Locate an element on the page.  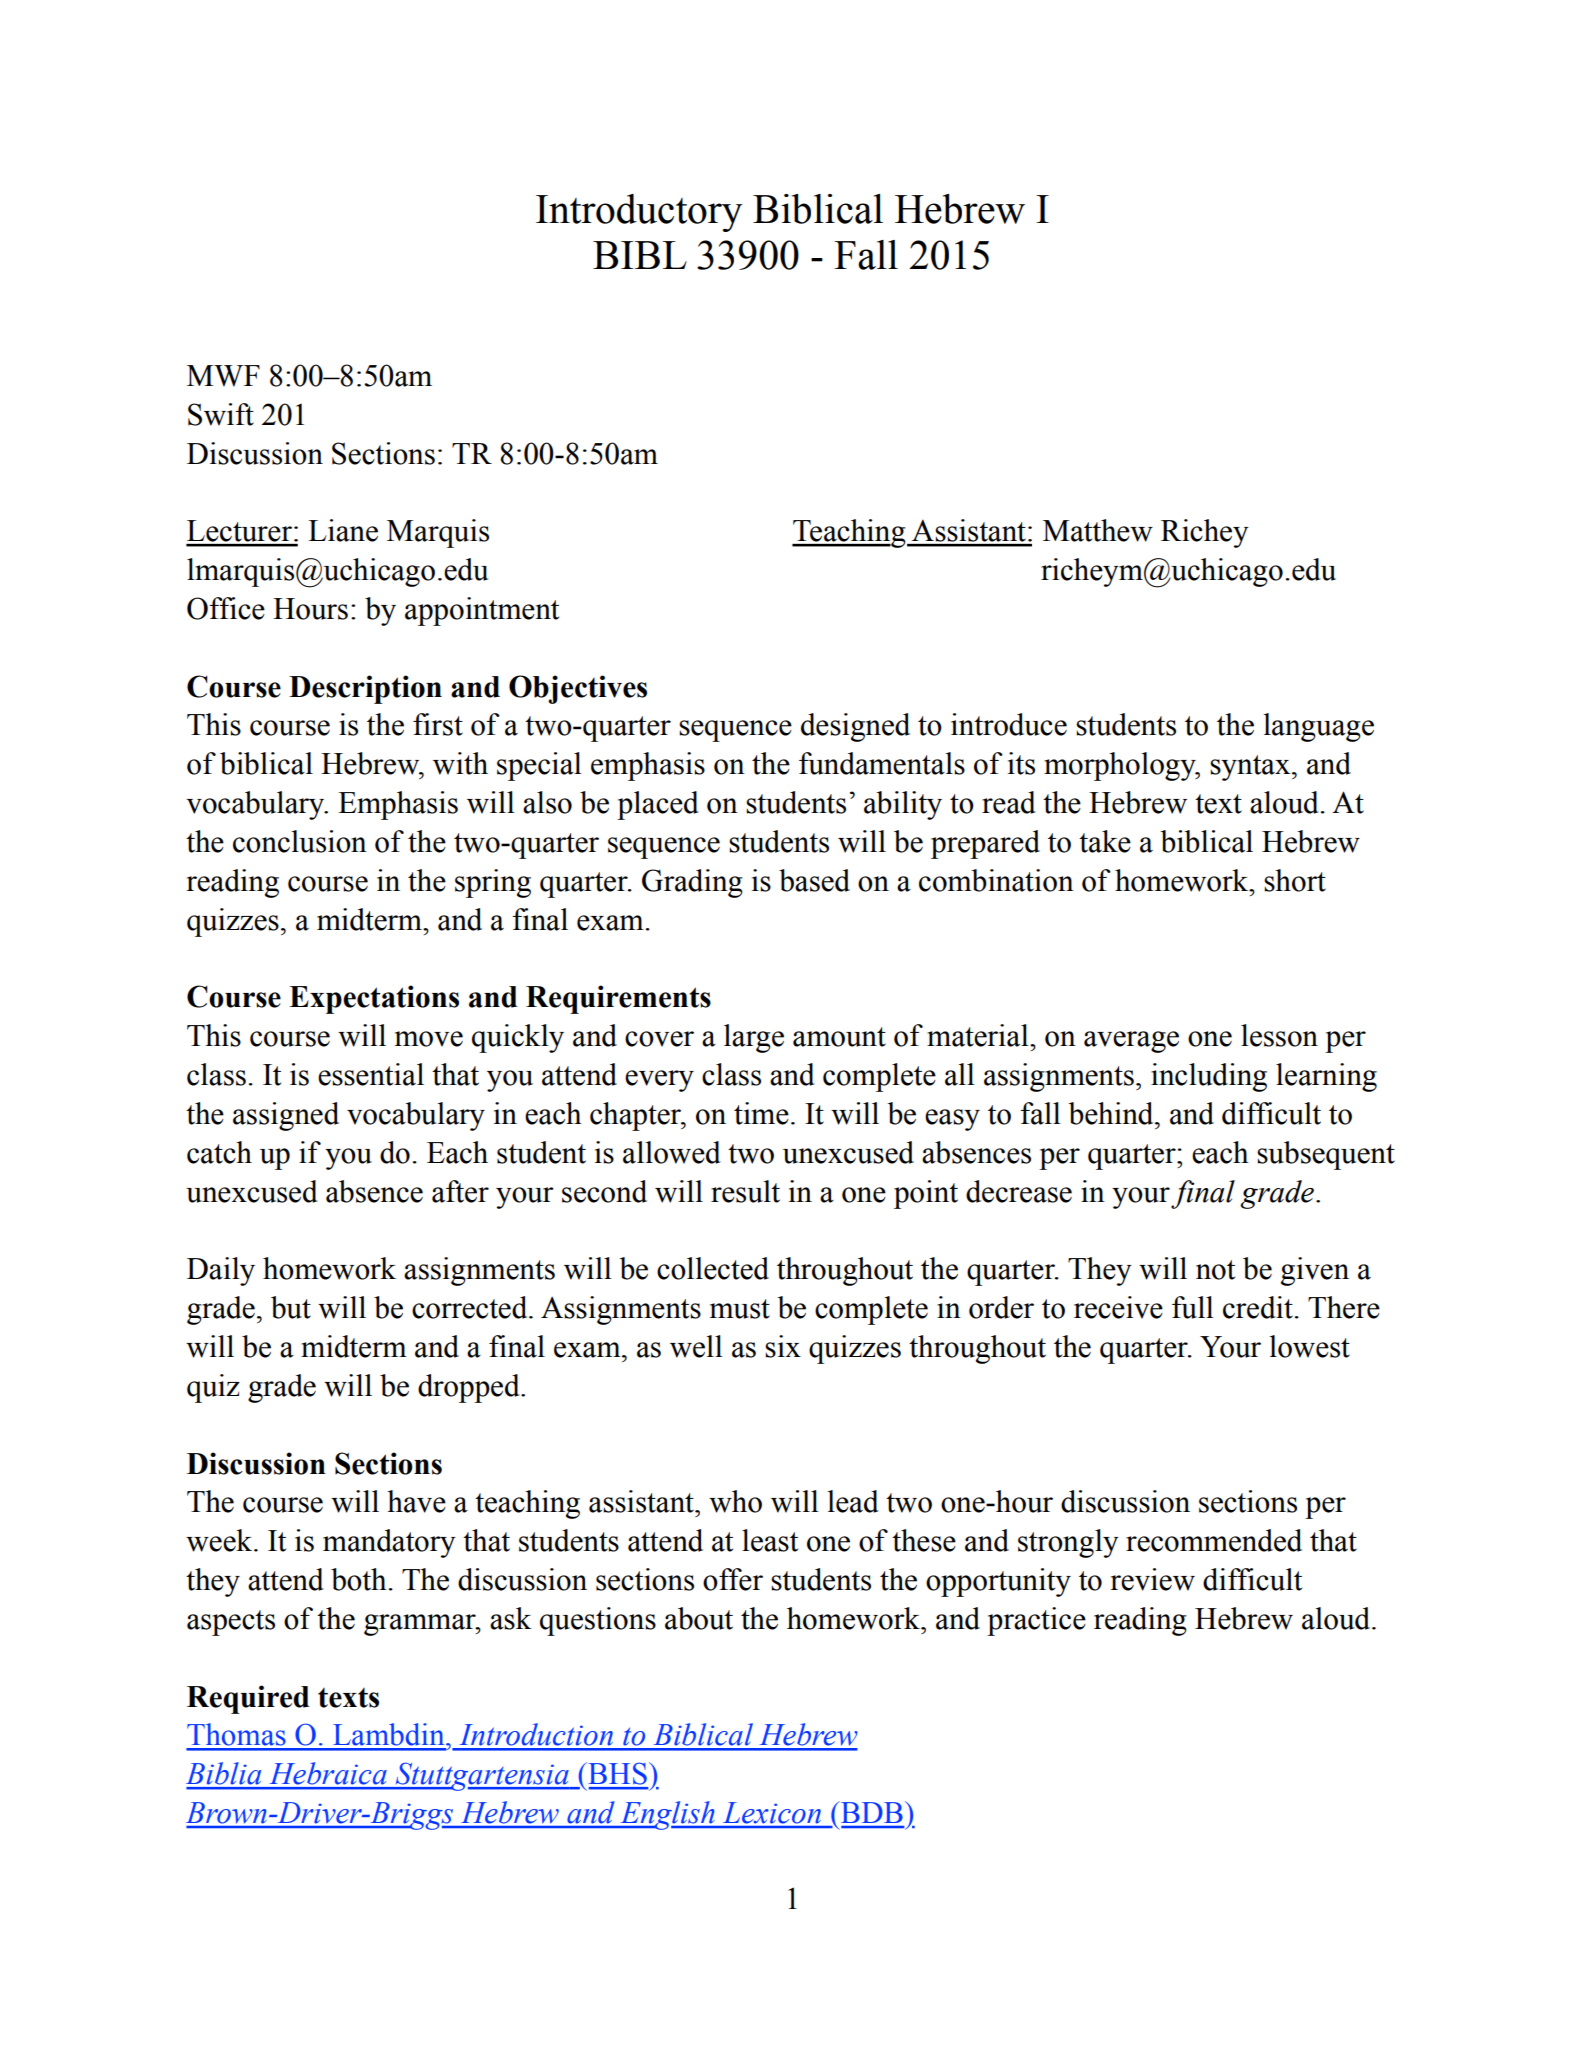
large is located at coordinates (754, 1038).
